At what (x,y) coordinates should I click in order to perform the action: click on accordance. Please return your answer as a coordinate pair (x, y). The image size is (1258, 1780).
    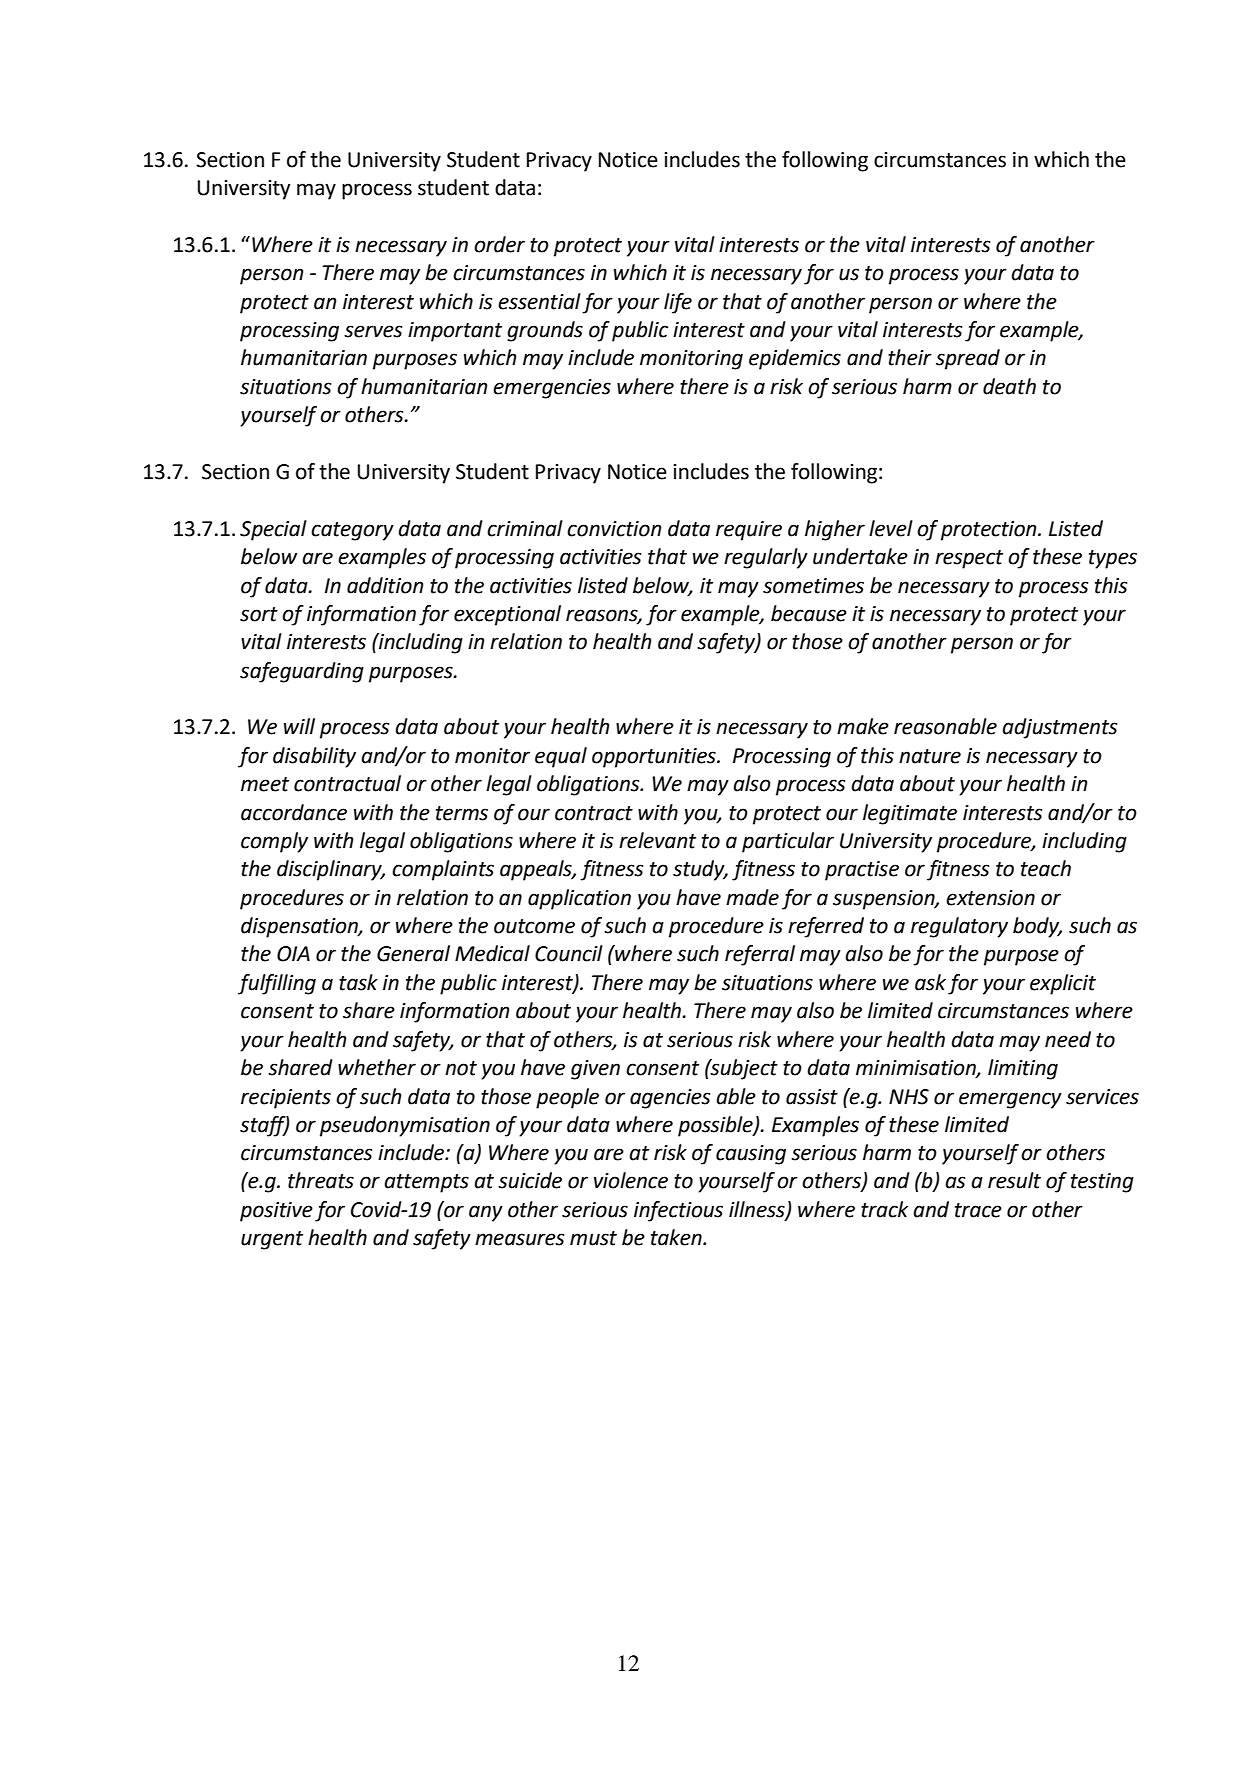
    Looking at the image, I should click on (294, 812).
